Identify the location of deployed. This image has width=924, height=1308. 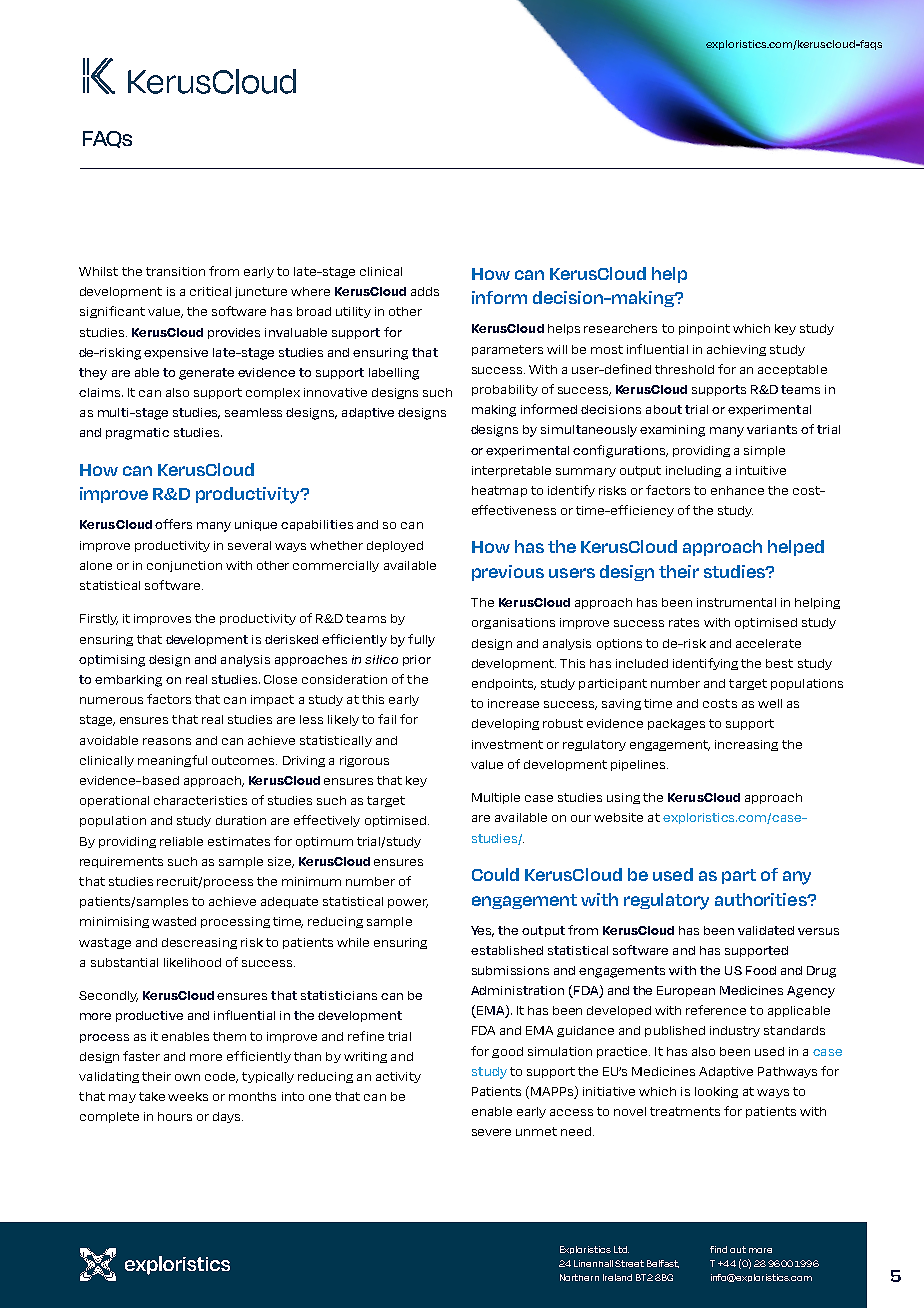
(395, 546).
